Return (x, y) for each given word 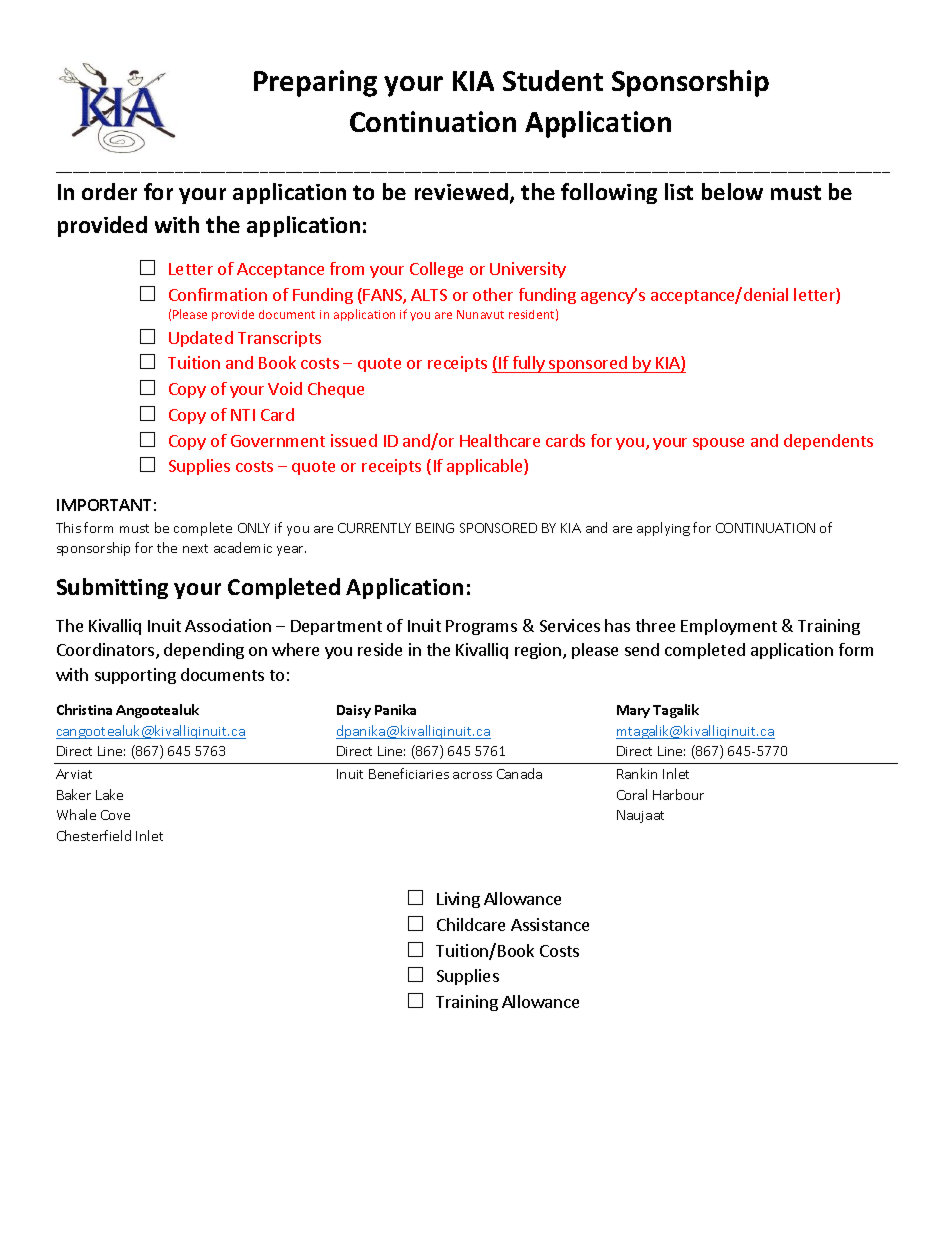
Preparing (315, 83)
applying (663, 529)
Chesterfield (94, 835)
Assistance (550, 924)
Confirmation (218, 294)
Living (458, 900)
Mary (633, 711)
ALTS (429, 295)
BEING (435, 528)
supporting (135, 676)
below (732, 191)
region (539, 651)
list (679, 191)
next (195, 548)
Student (553, 80)
